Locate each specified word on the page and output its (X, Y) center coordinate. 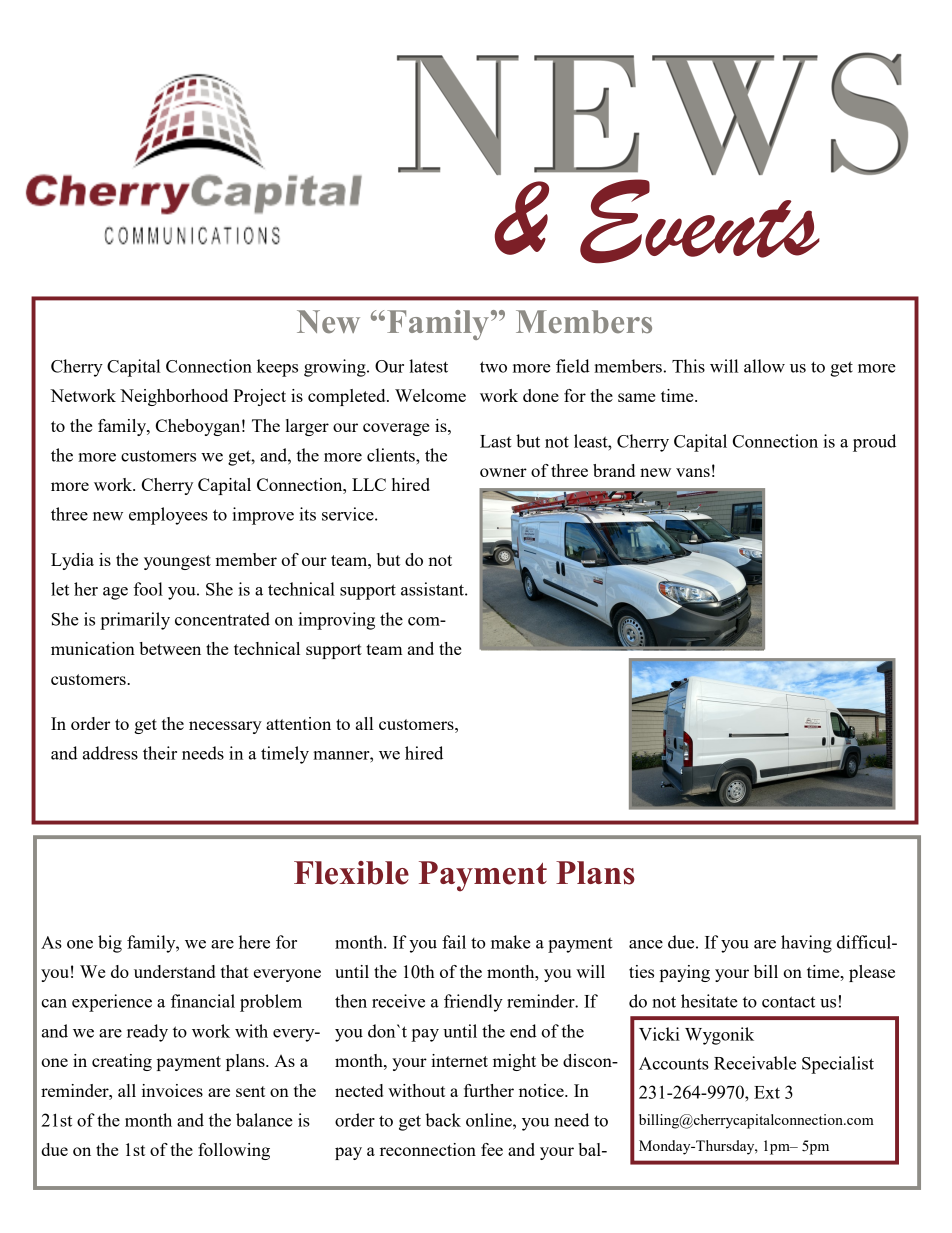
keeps (277, 368)
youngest (177, 562)
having (806, 944)
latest (428, 366)
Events (700, 221)
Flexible (351, 873)
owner (503, 472)
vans (693, 472)
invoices (172, 1090)
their (160, 753)
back (443, 1120)
